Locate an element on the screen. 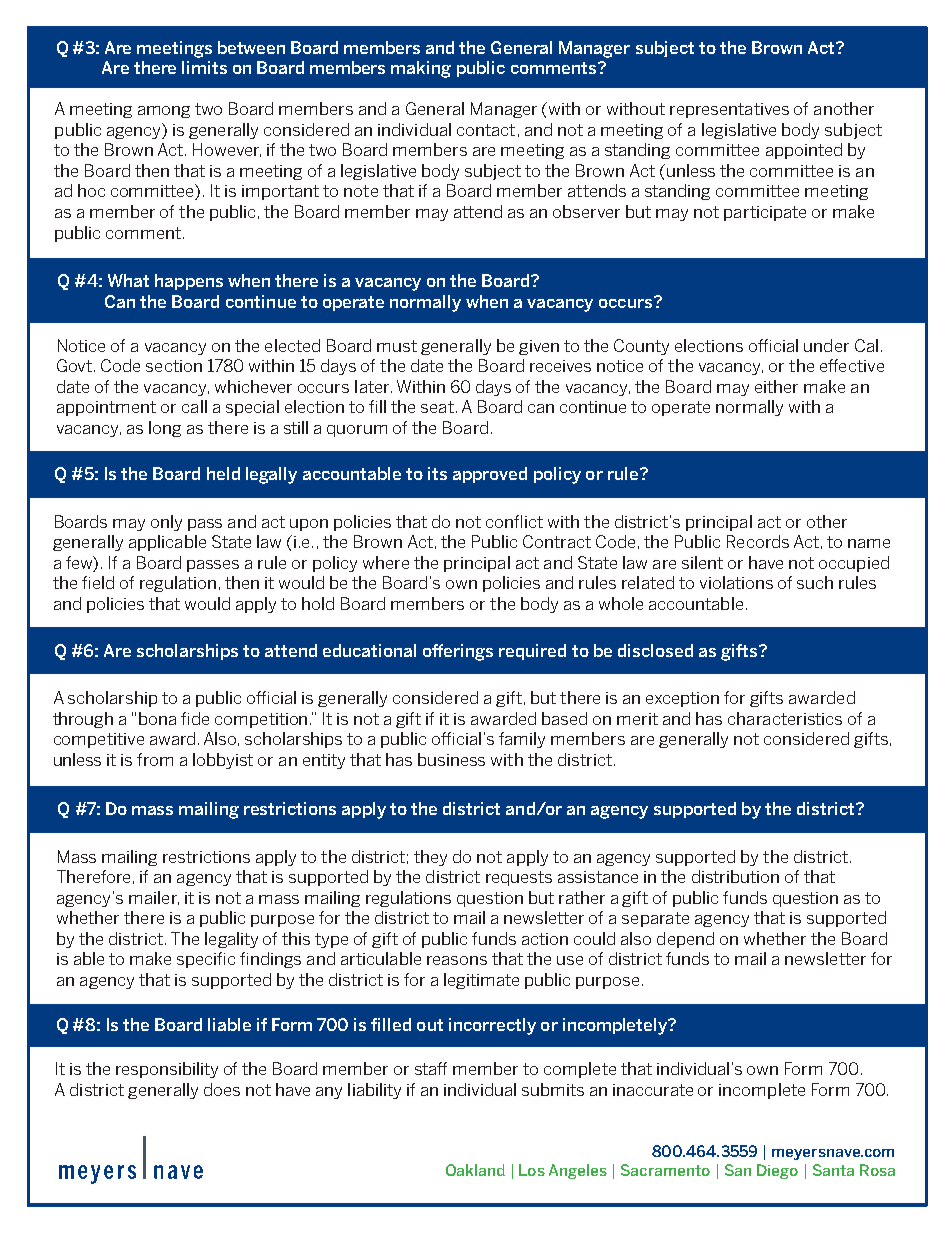 The height and width of the screenshot is (1233, 952). long is located at coordinates (165, 429).
